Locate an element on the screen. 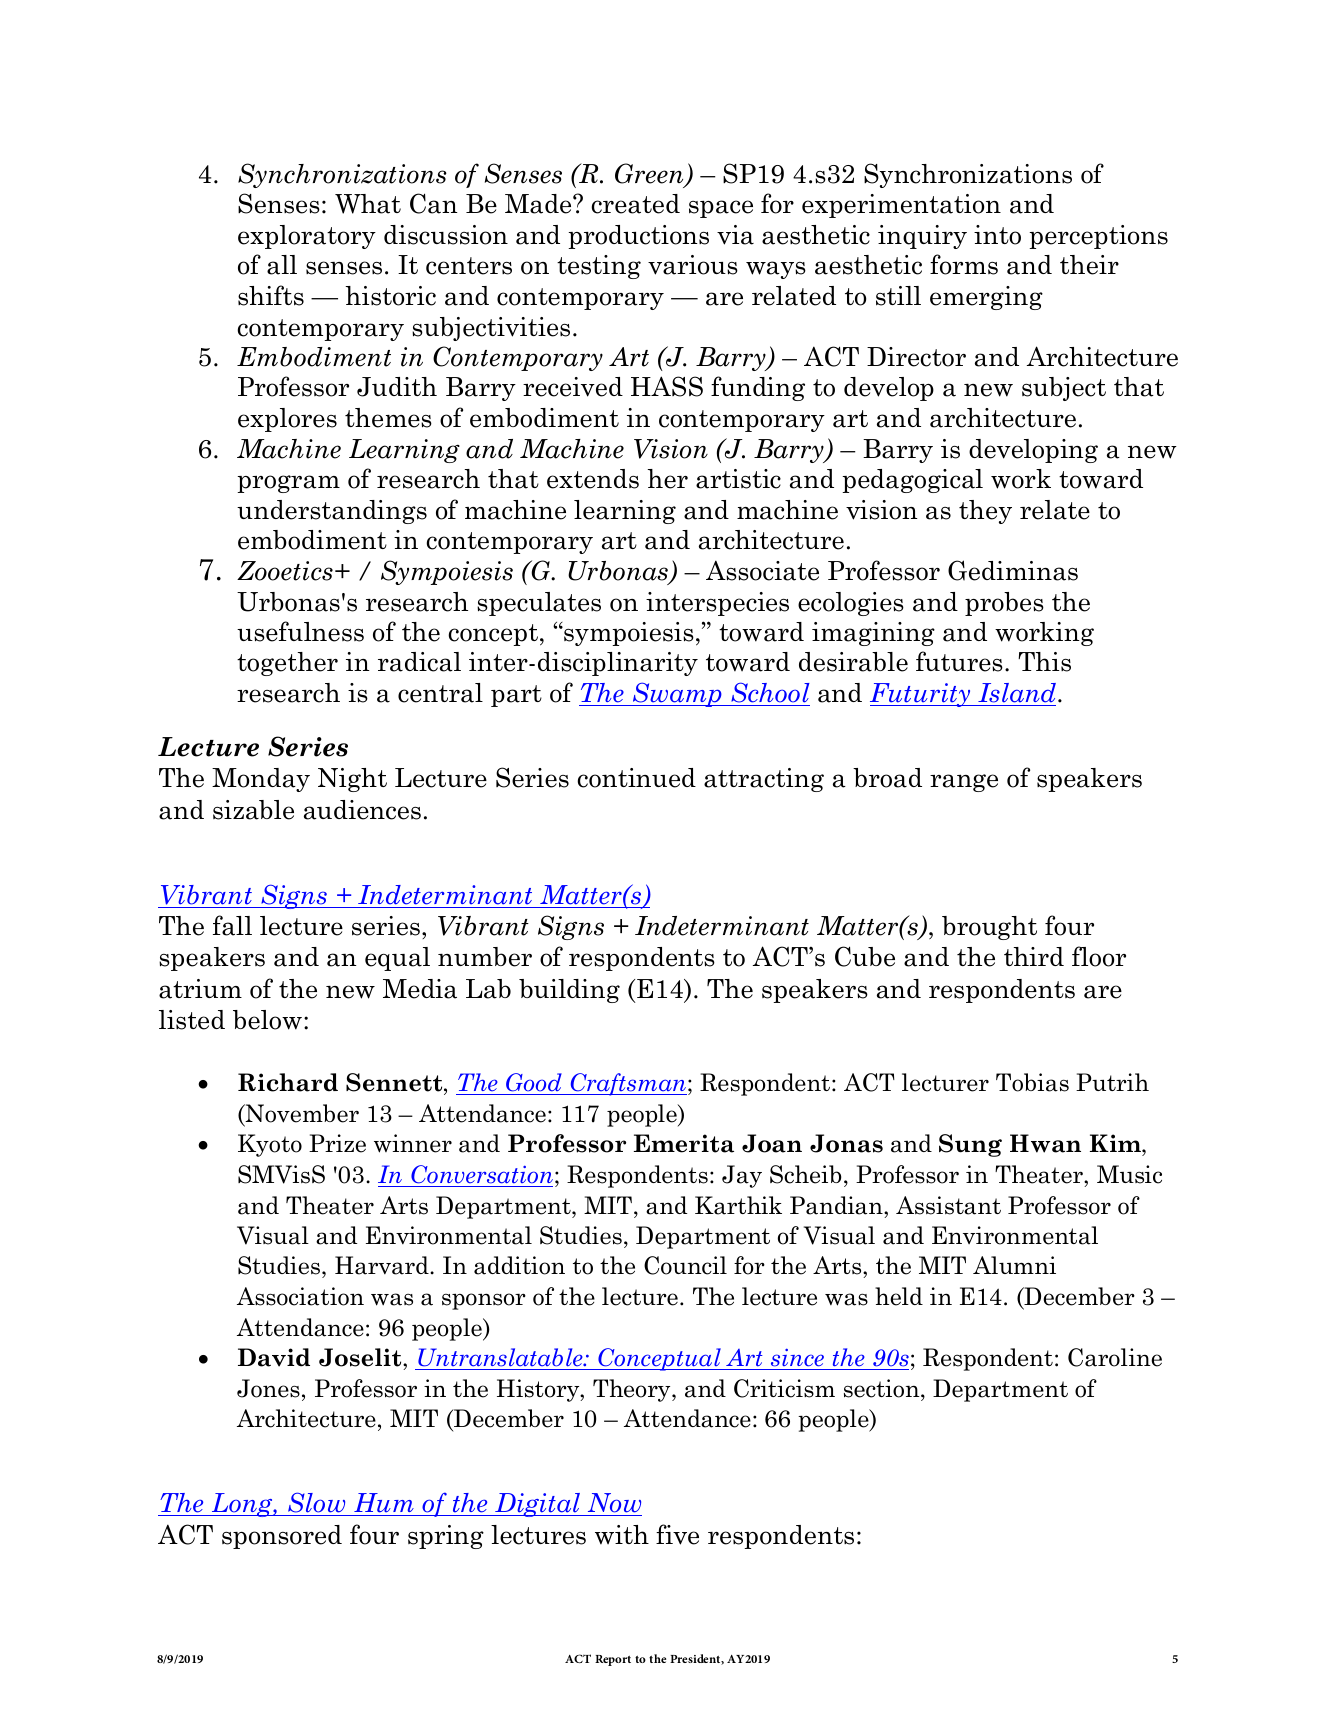 Image resolution: width=1336 pixels, height=1729 pixels. Emerita is located at coordinates (684, 1143).
